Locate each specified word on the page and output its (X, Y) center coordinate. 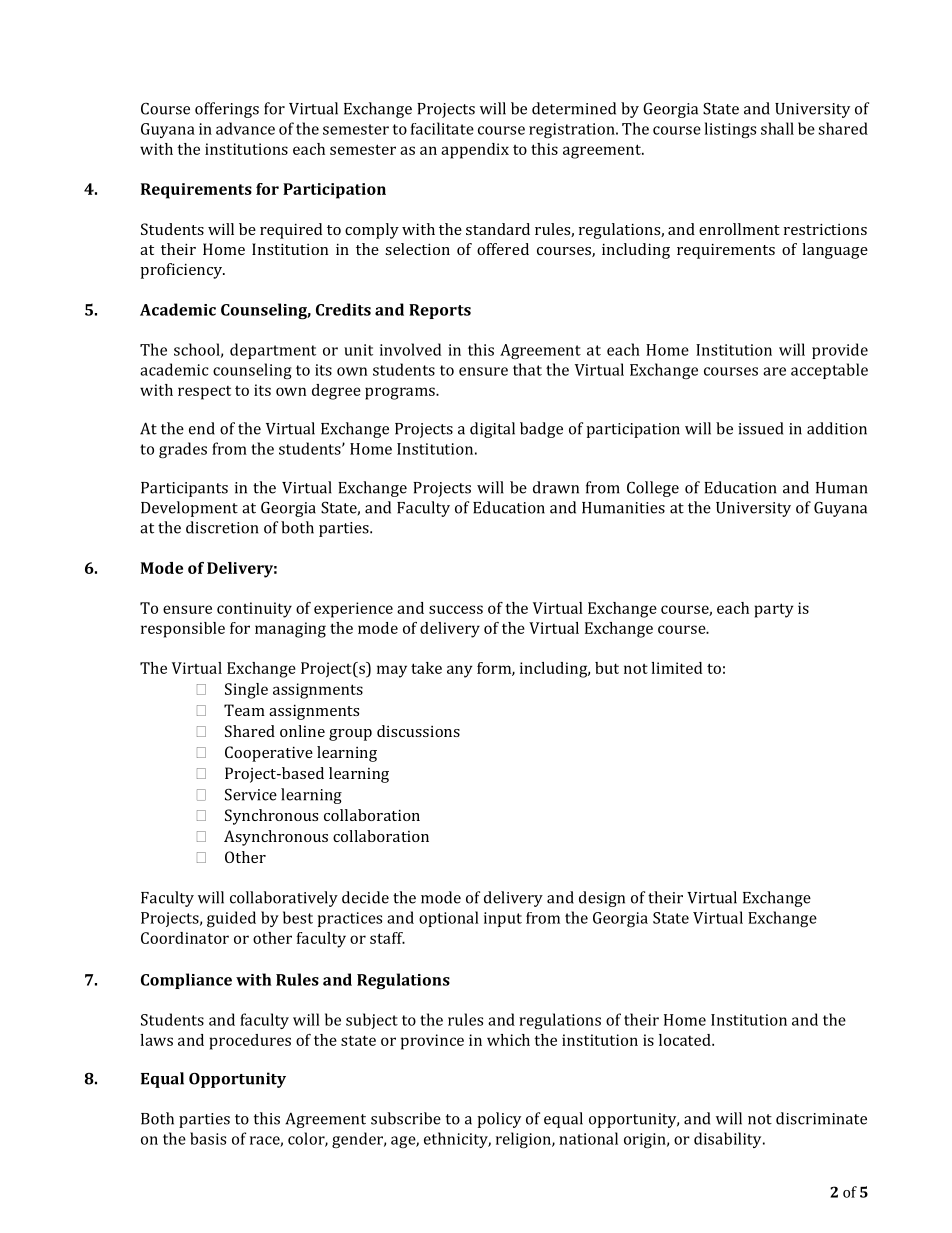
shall (777, 128)
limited (676, 668)
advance (245, 128)
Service (251, 794)
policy (499, 1120)
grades (183, 450)
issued (760, 428)
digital (492, 430)
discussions (418, 731)
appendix (475, 151)
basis (208, 1138)
